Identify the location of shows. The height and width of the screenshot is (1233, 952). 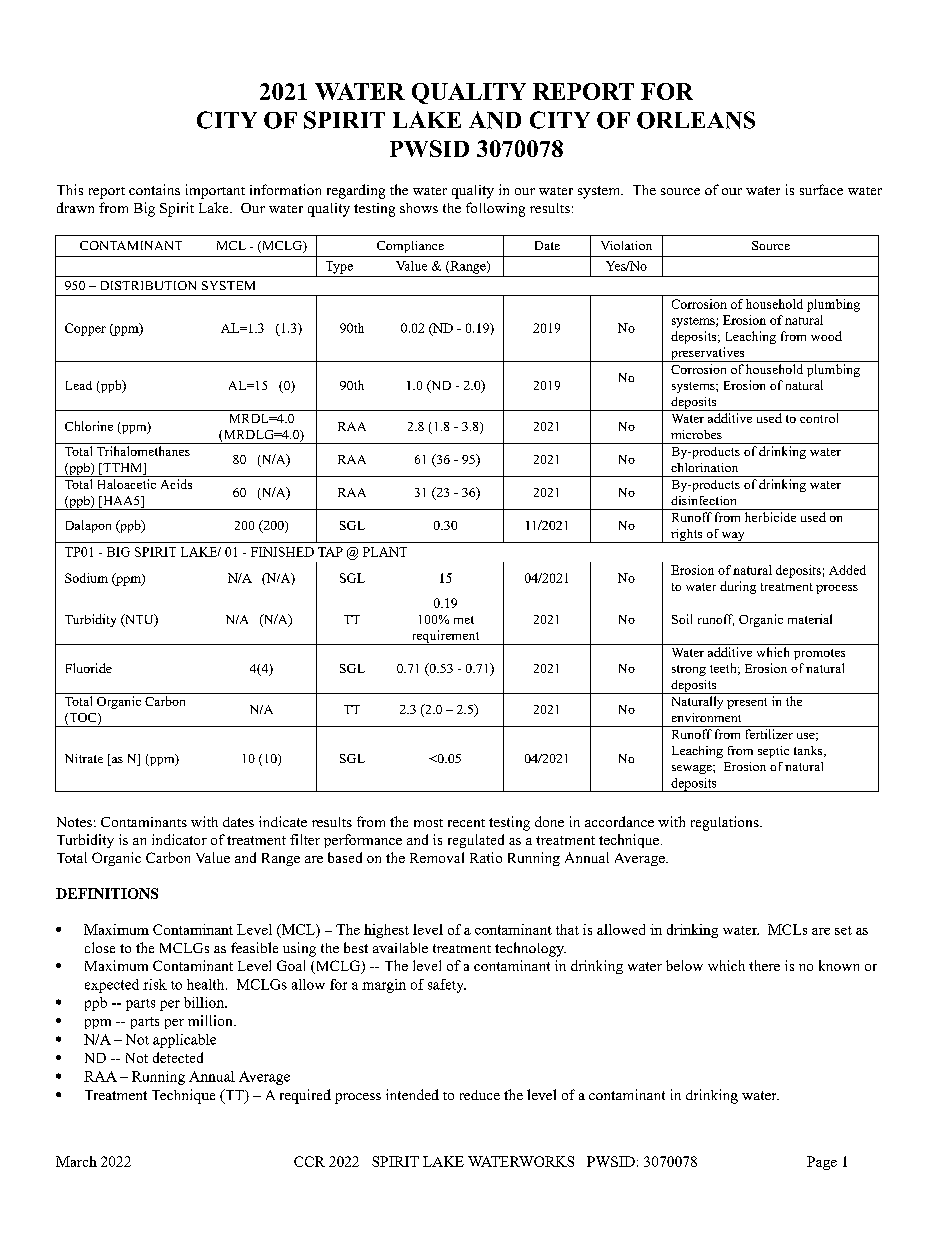
(419, 208).
